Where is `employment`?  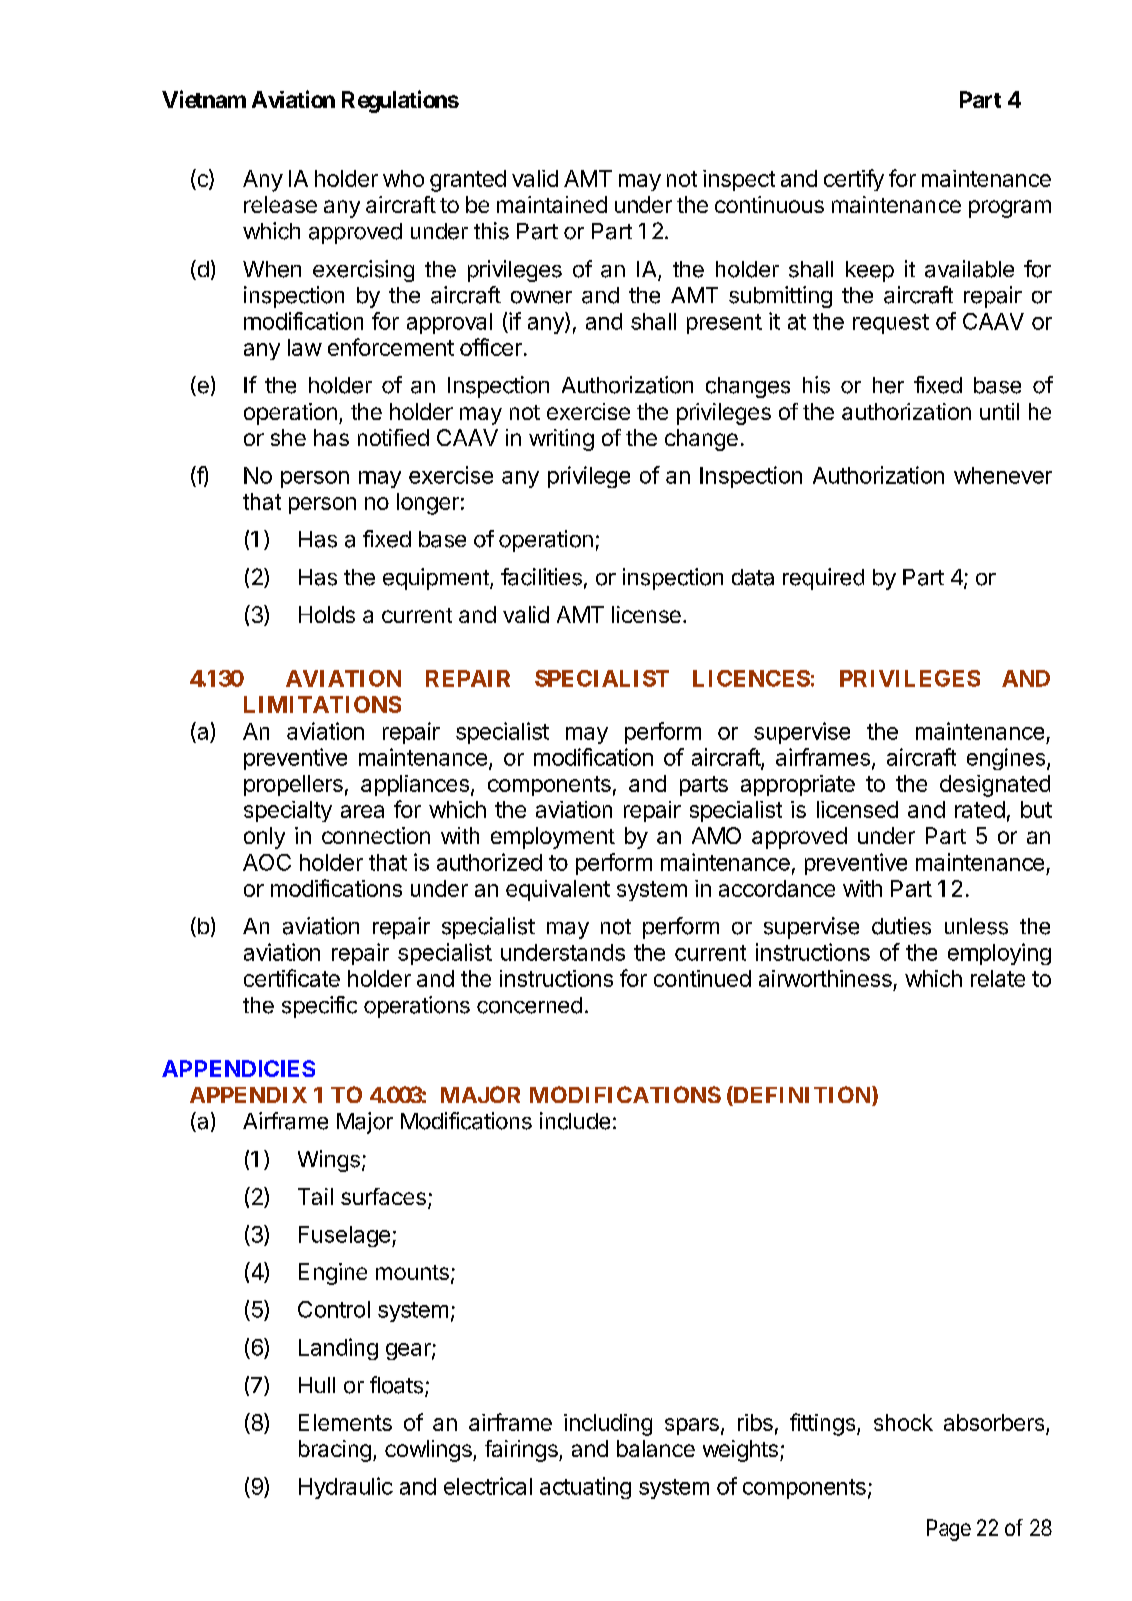 employment is located at coordinates (553, 838).
